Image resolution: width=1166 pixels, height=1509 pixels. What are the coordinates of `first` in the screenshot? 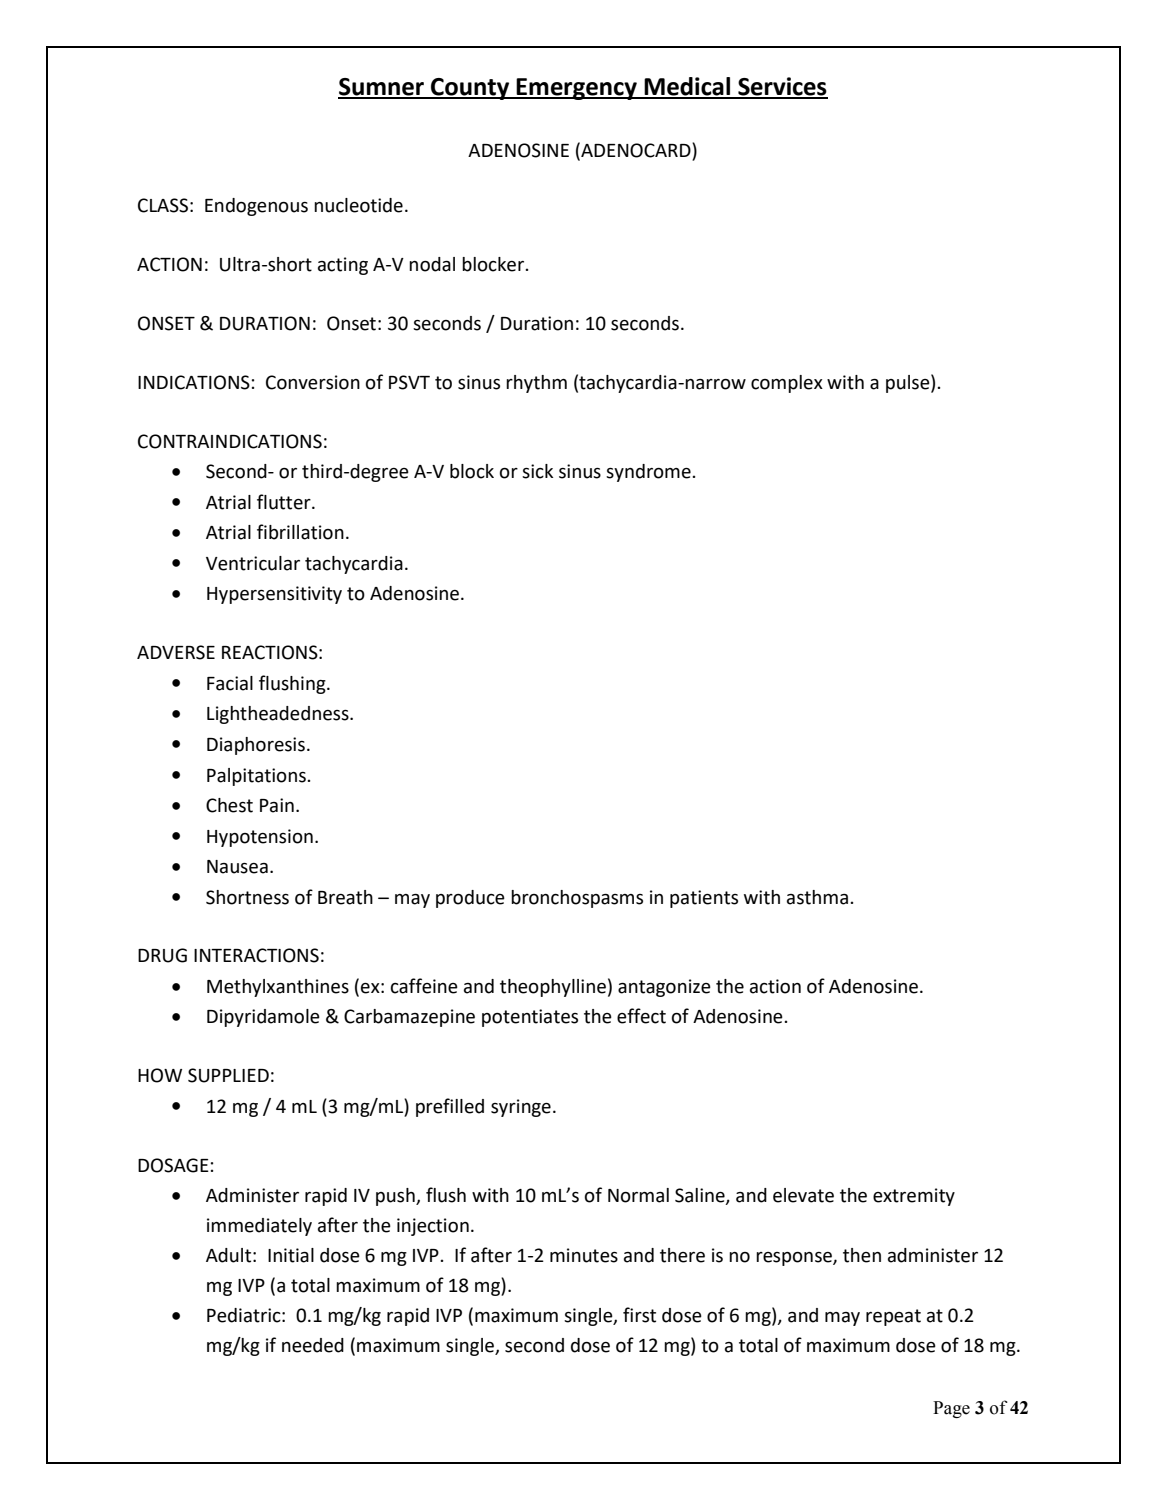 It's located at (639, 1315).
